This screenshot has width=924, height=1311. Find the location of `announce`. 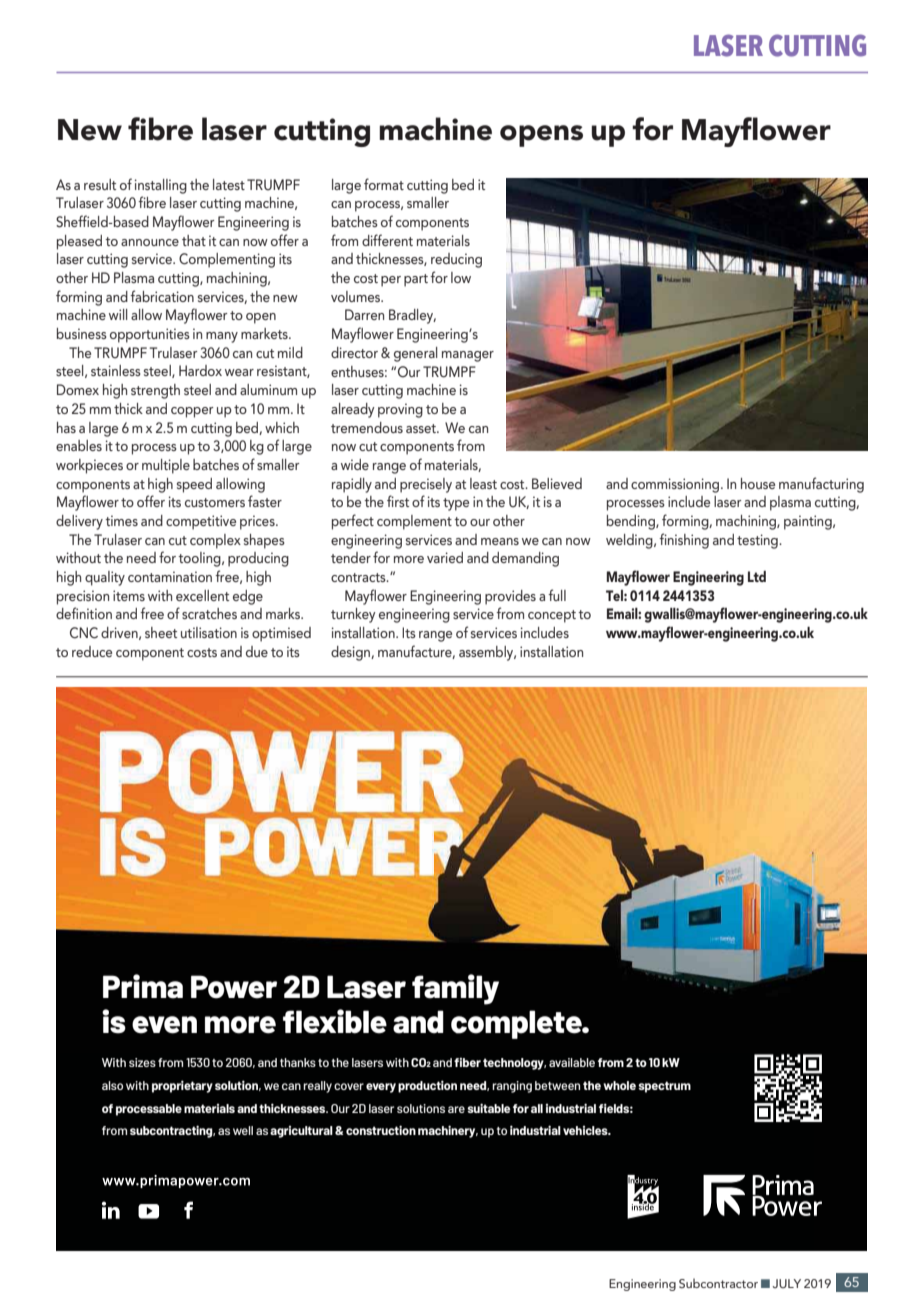

announce is located at coordinates (150, 242).
